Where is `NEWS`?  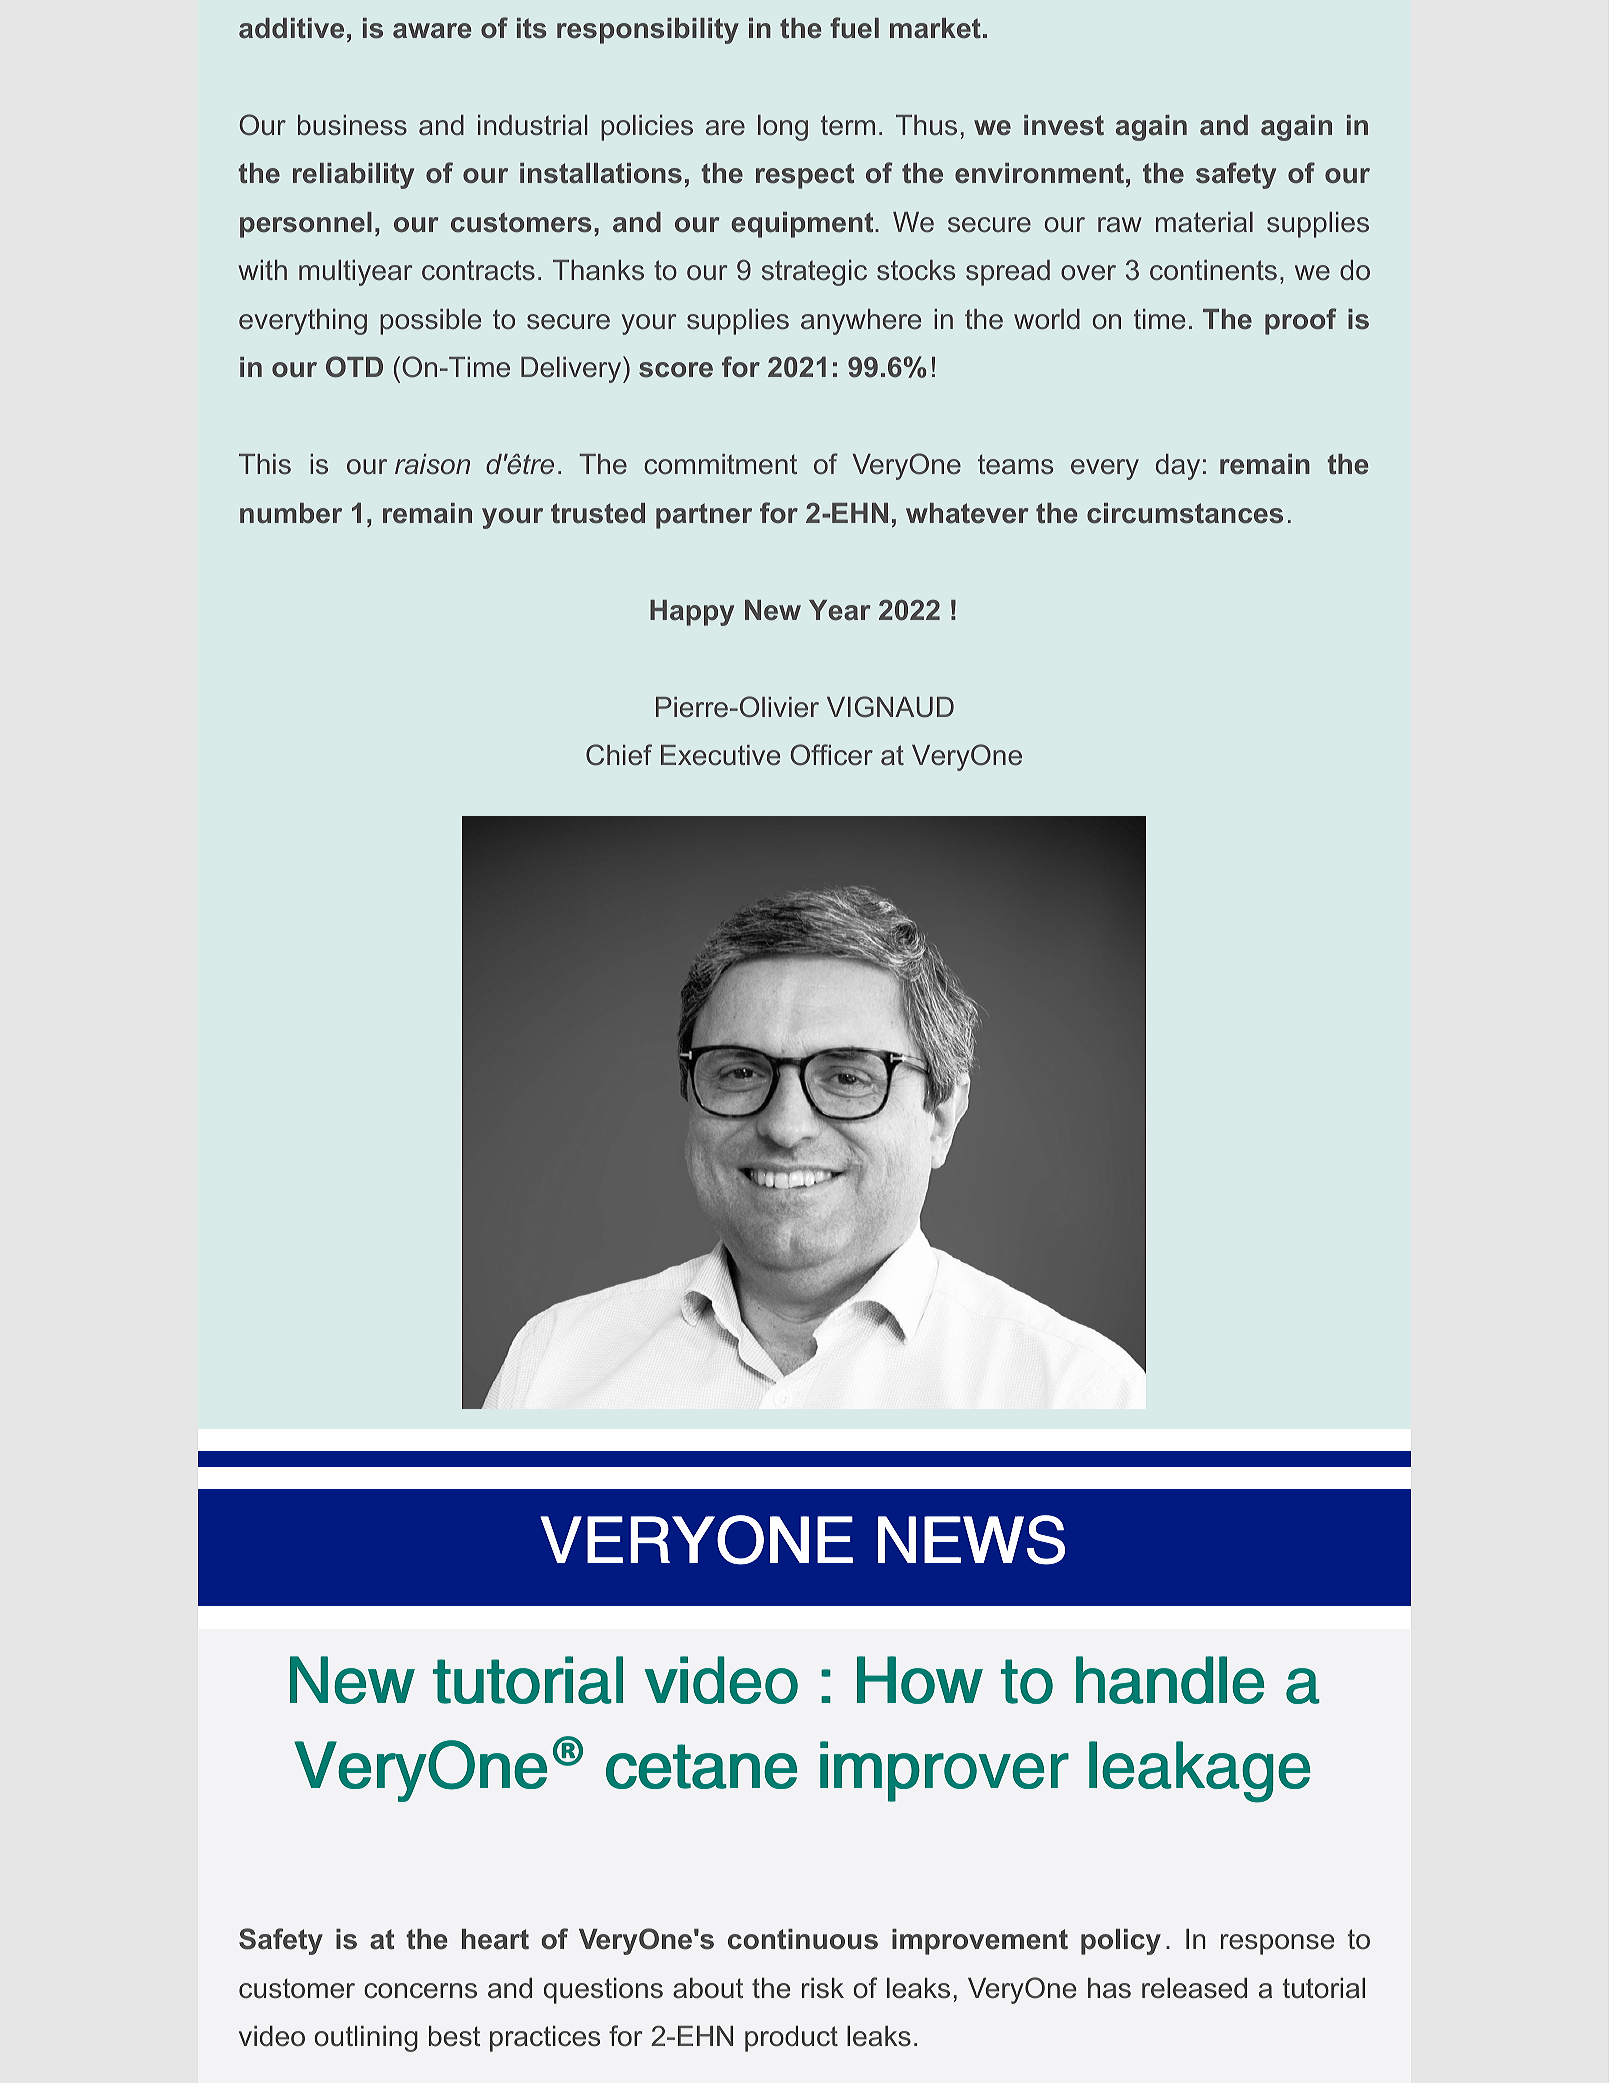
NEWS is located at coordinates (971, 1540).
